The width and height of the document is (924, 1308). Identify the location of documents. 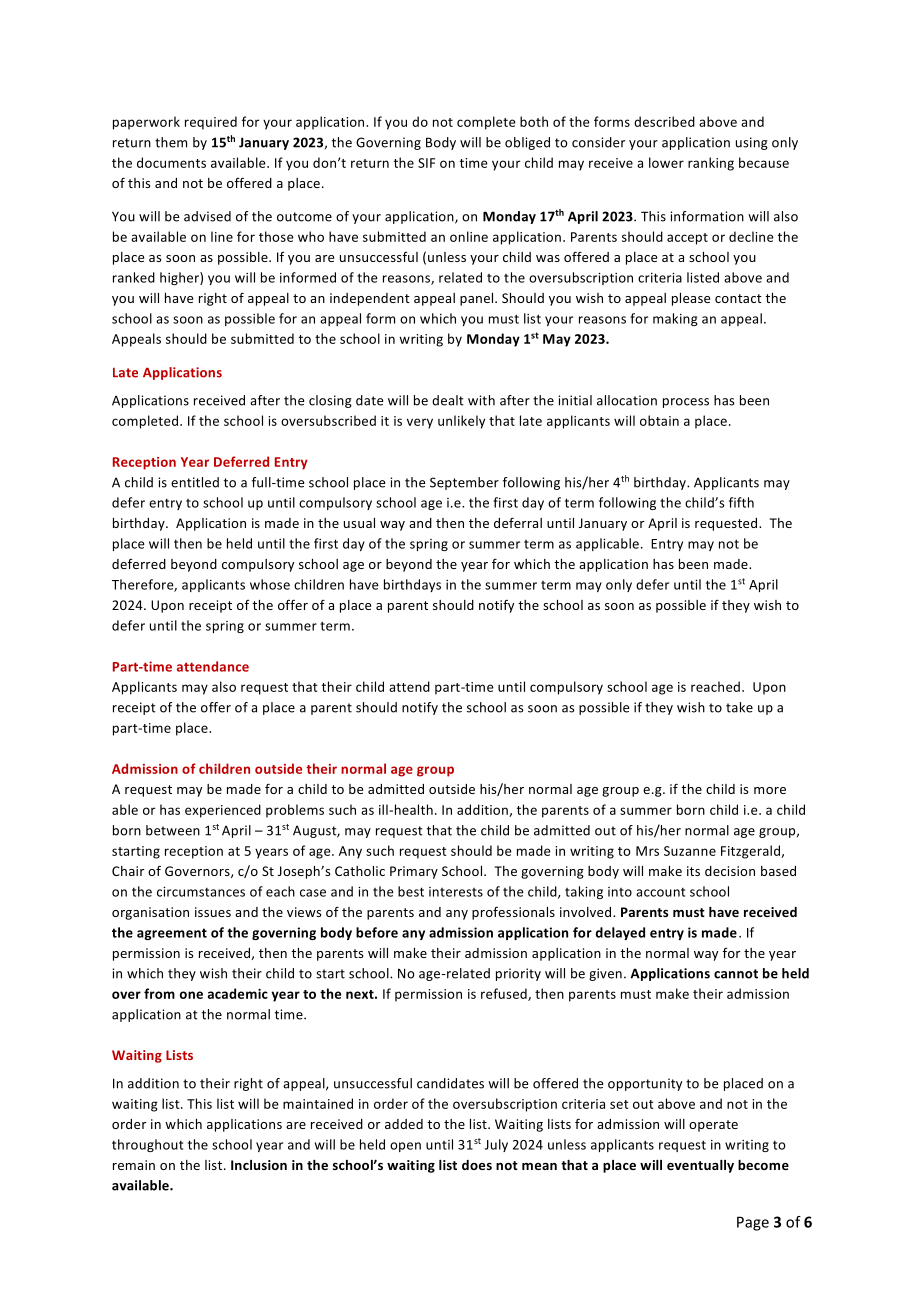
(171, 162).
